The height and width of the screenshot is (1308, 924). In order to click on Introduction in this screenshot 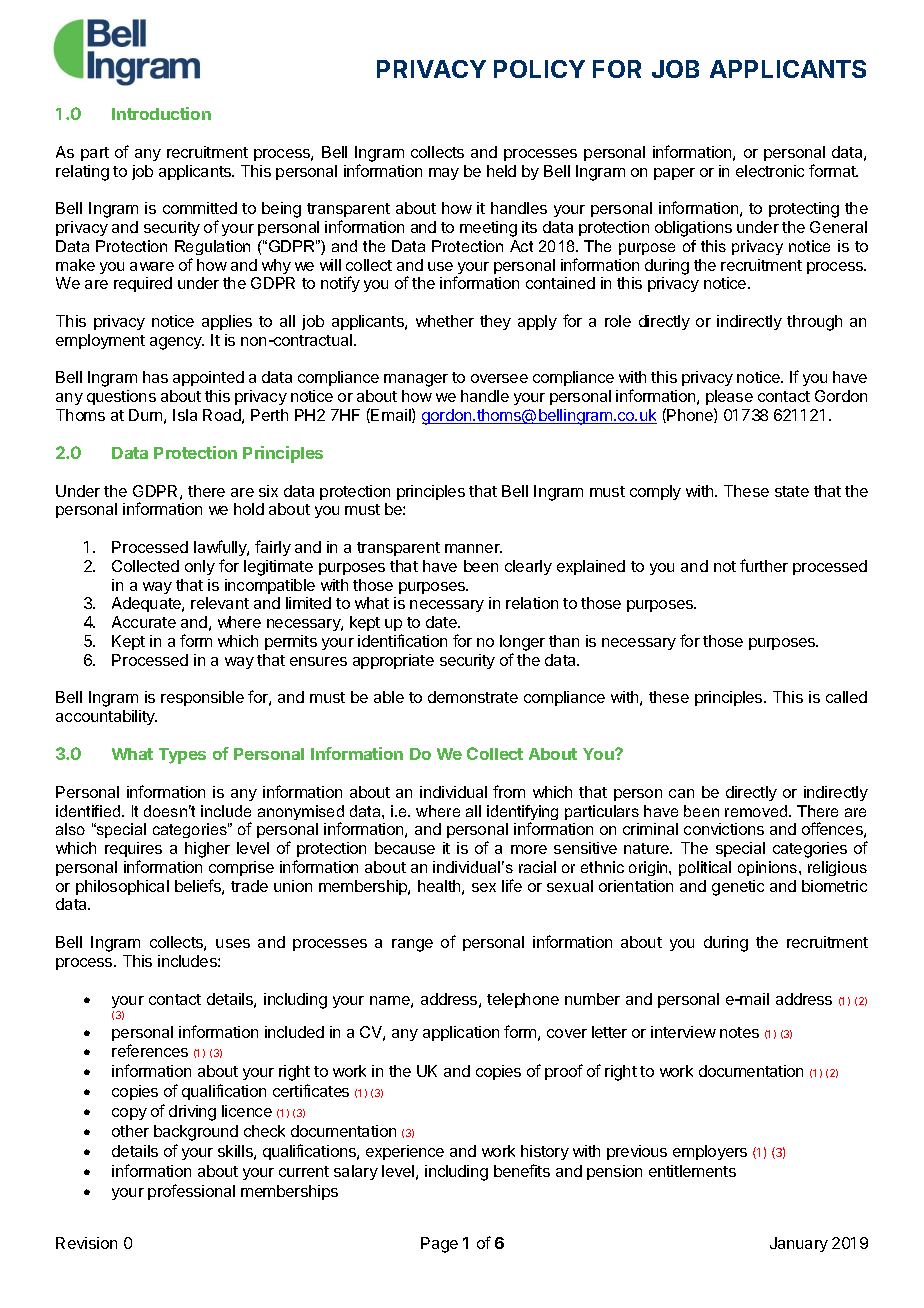, I will do `click(161, 113)`.
